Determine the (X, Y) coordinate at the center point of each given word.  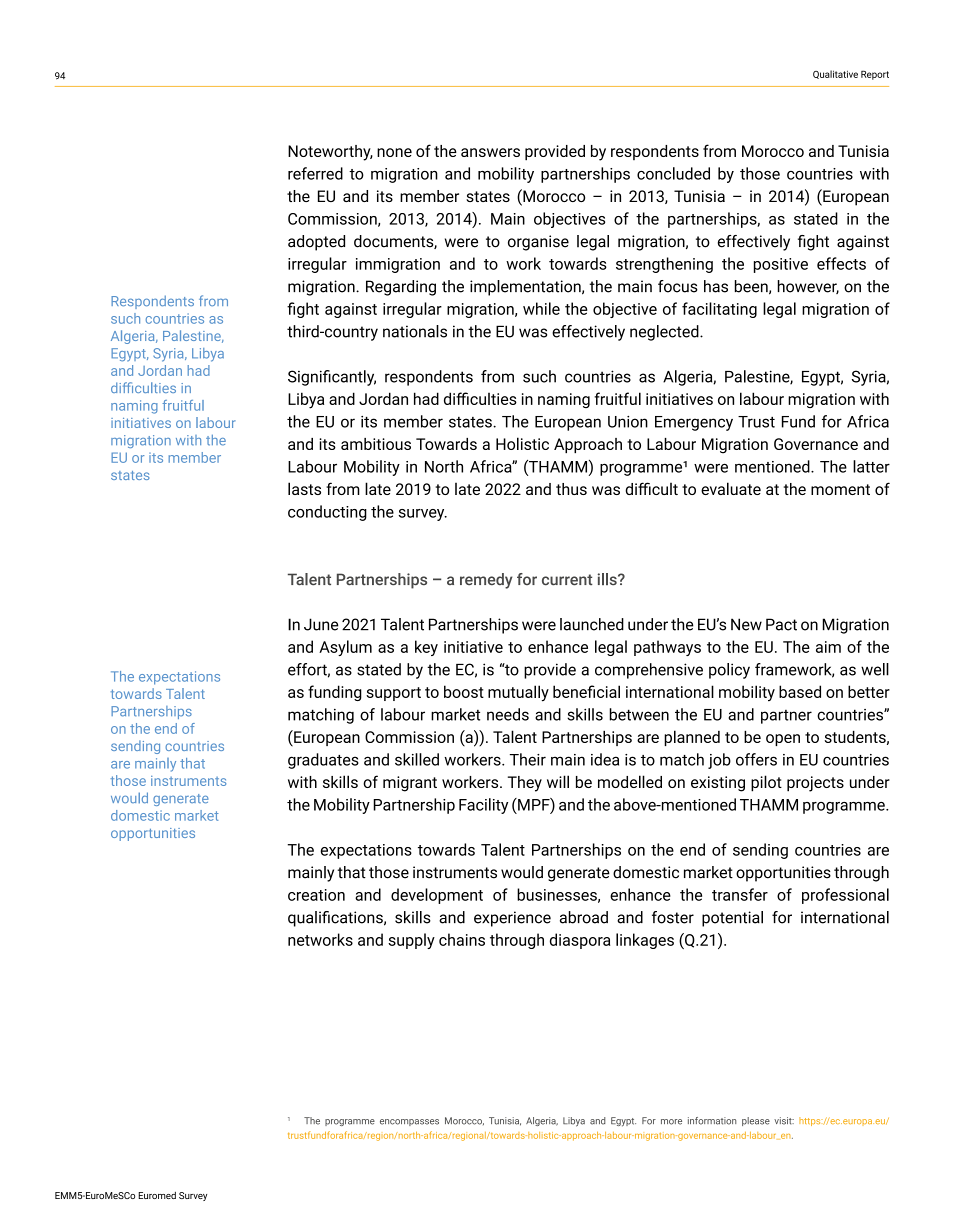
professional (845, 896)
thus (571, 489)
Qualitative (835, 74)
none (394, 152)
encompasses (409, 1122)
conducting (327, 513)
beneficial (586, 691)
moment (840, 489)
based (800, 691)
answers (490, 152)
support (393, 694)
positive (781, 265)
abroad (584, 917)
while (541, 308)
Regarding (401, 288)
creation (316, 895)
